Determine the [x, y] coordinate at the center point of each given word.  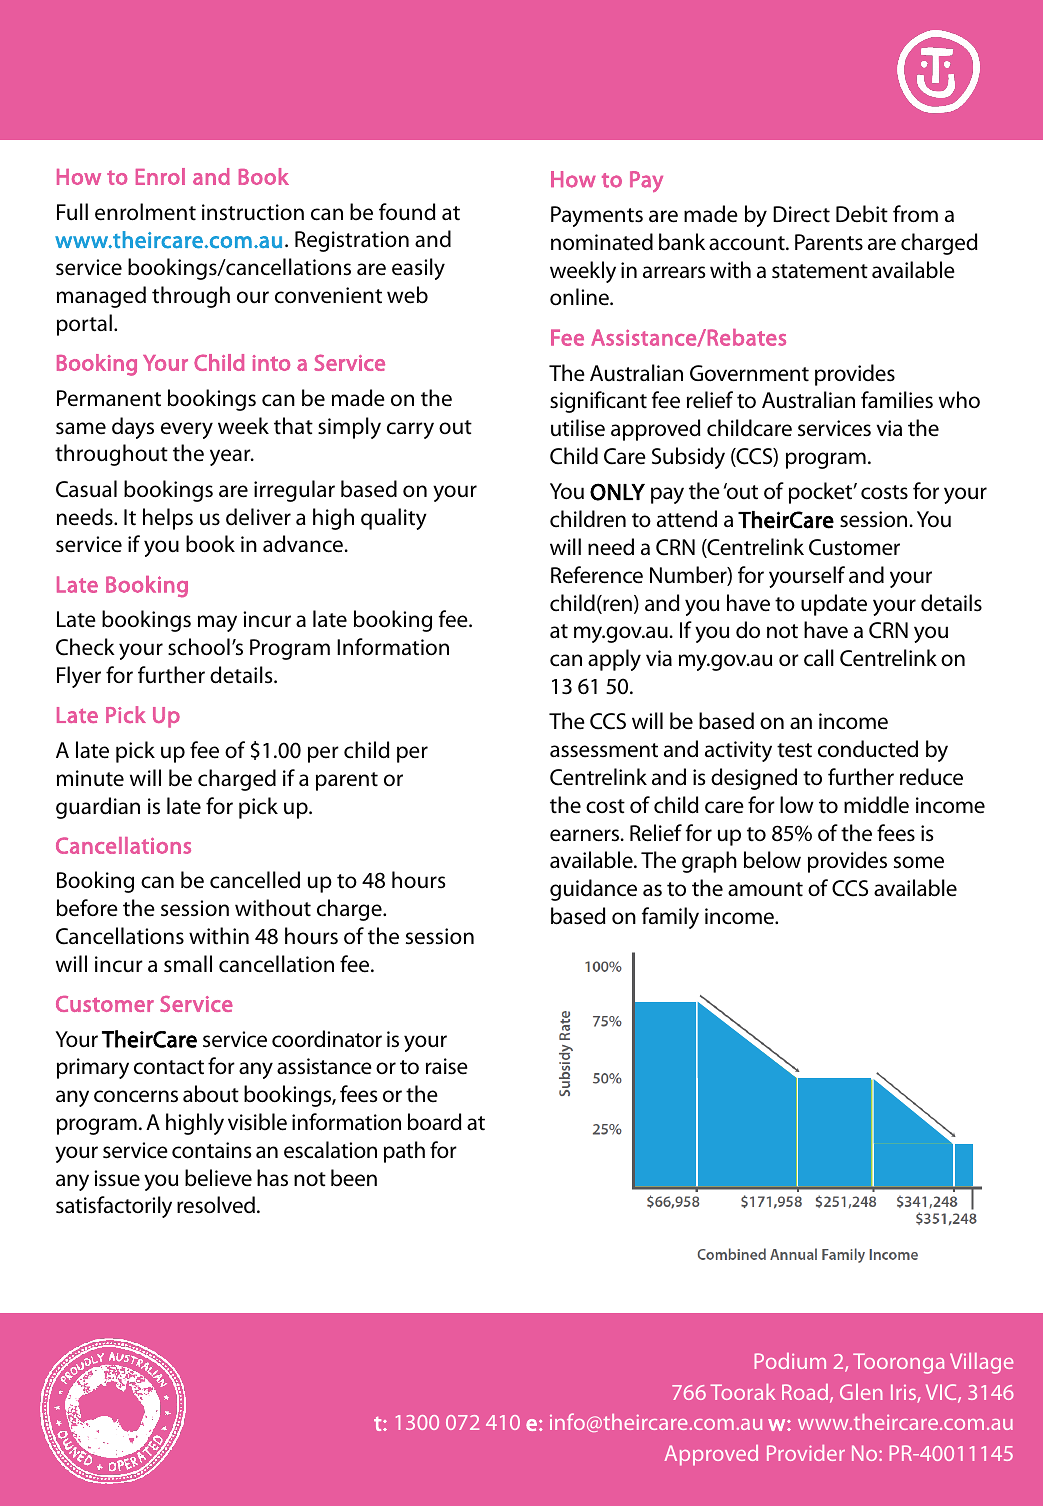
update [834, 605]
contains [211, 1150]
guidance [593, 890]
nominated [602, 242]
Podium [790, 1361]
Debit [862, 214]
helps [168, 519]
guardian [98, 808]
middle [876, 805]
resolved [216, 1205]
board [435, 1122]
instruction [253, 212]
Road [806, 1393]
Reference [597, 575]
